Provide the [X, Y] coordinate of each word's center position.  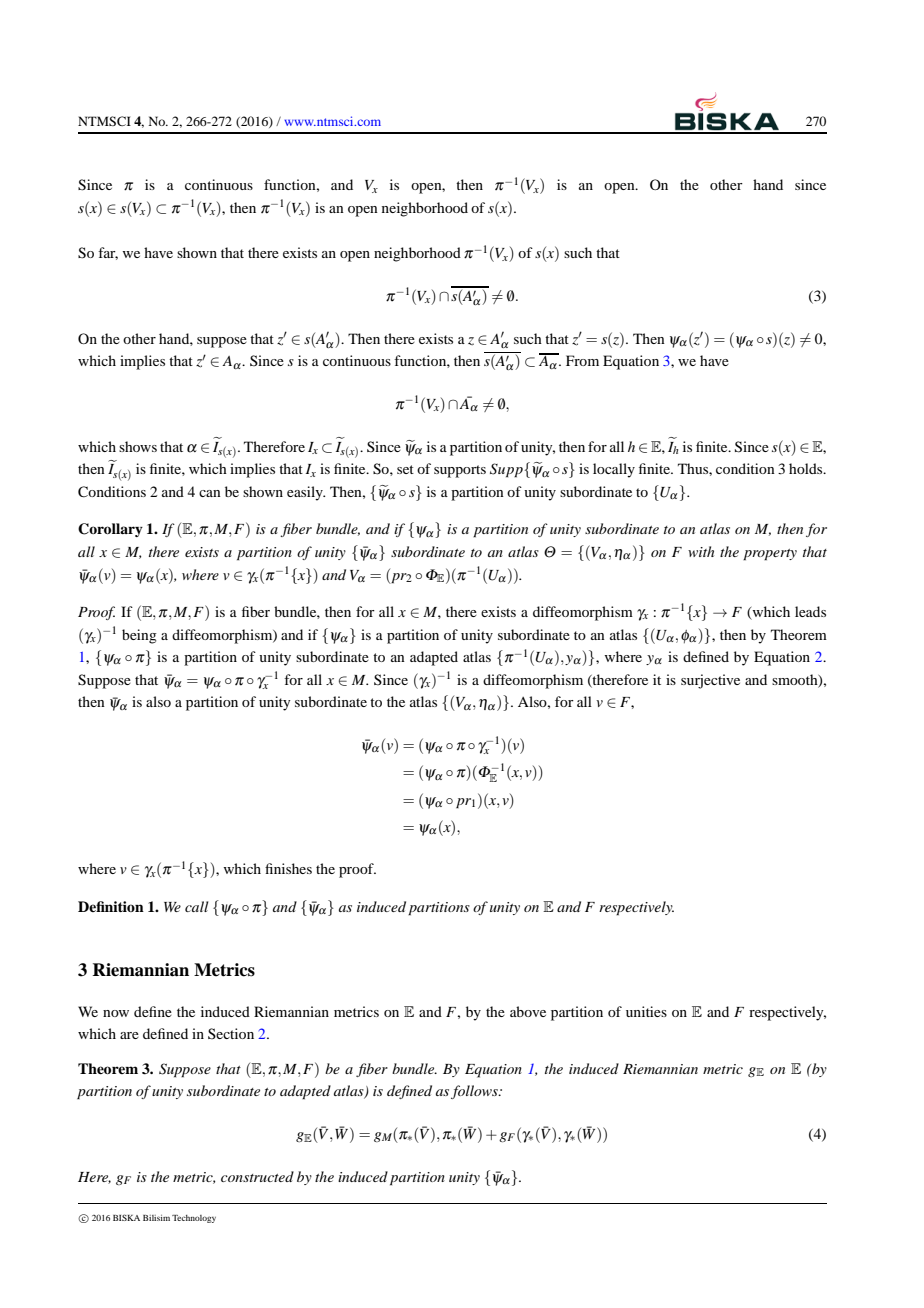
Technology [194, 1219]
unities [646, 1011]
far [108, 253]
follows [475, 1092]
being [139, 636]
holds [807, 468]
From [582, 360]
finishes [288, 868]
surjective [710, 681]
